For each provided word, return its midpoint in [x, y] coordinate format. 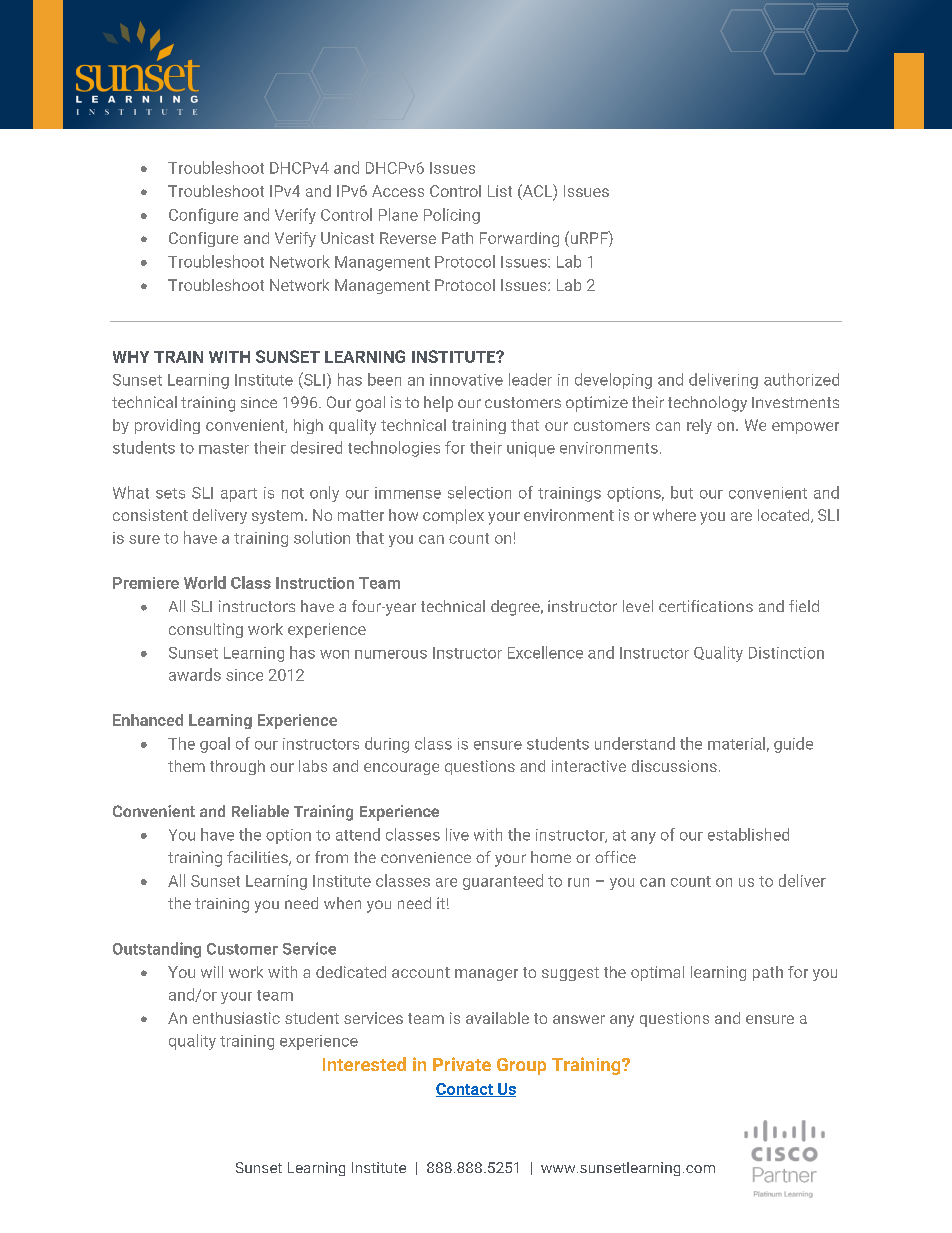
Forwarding [519, 239]
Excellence [545, 652]
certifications [706, 606]
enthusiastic [236, 1018]
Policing [452, 216]
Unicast [347, 238]
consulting [206, 630]
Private [462, 1064]
